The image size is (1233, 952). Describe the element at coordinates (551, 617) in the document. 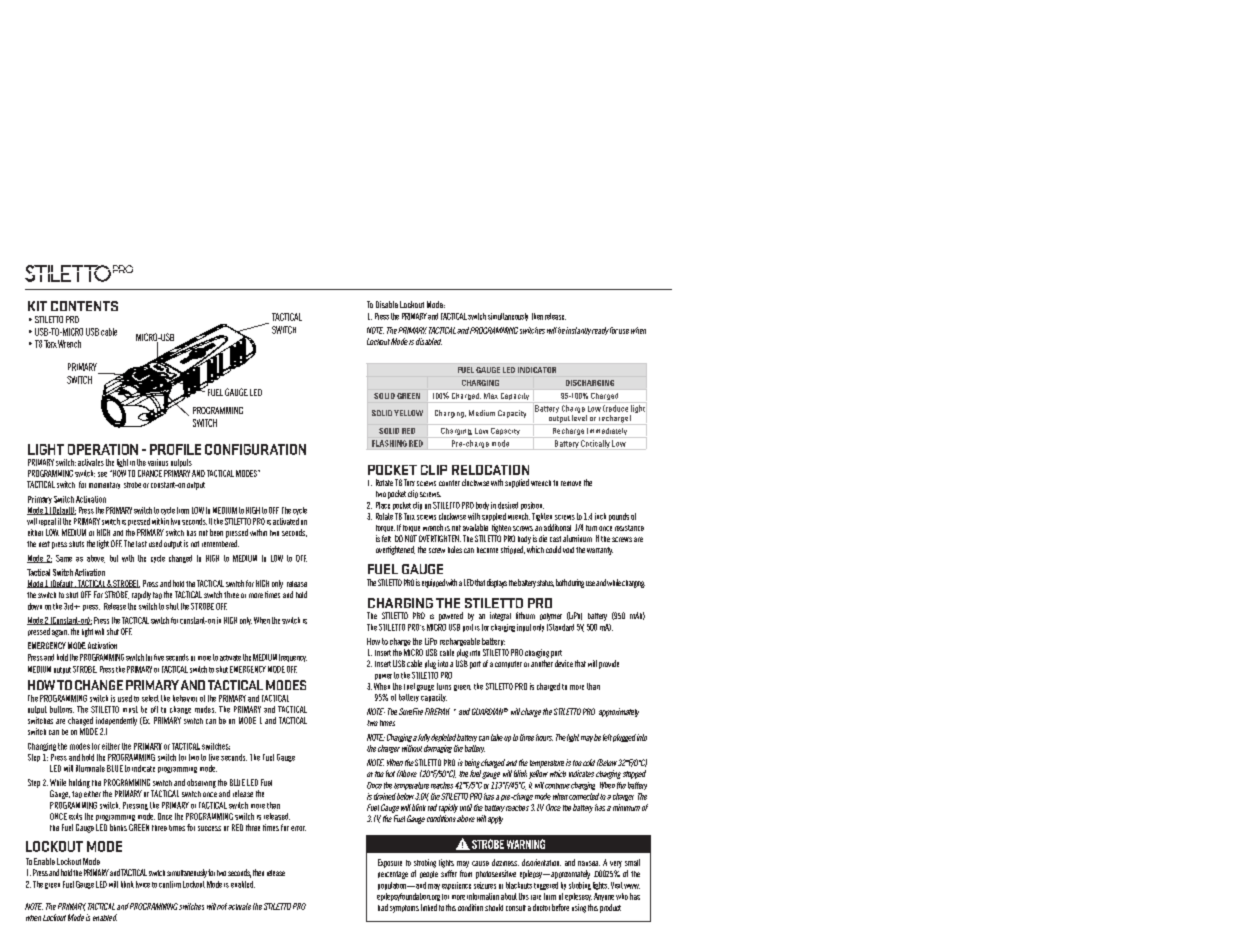

I see `polymer` at that location.
